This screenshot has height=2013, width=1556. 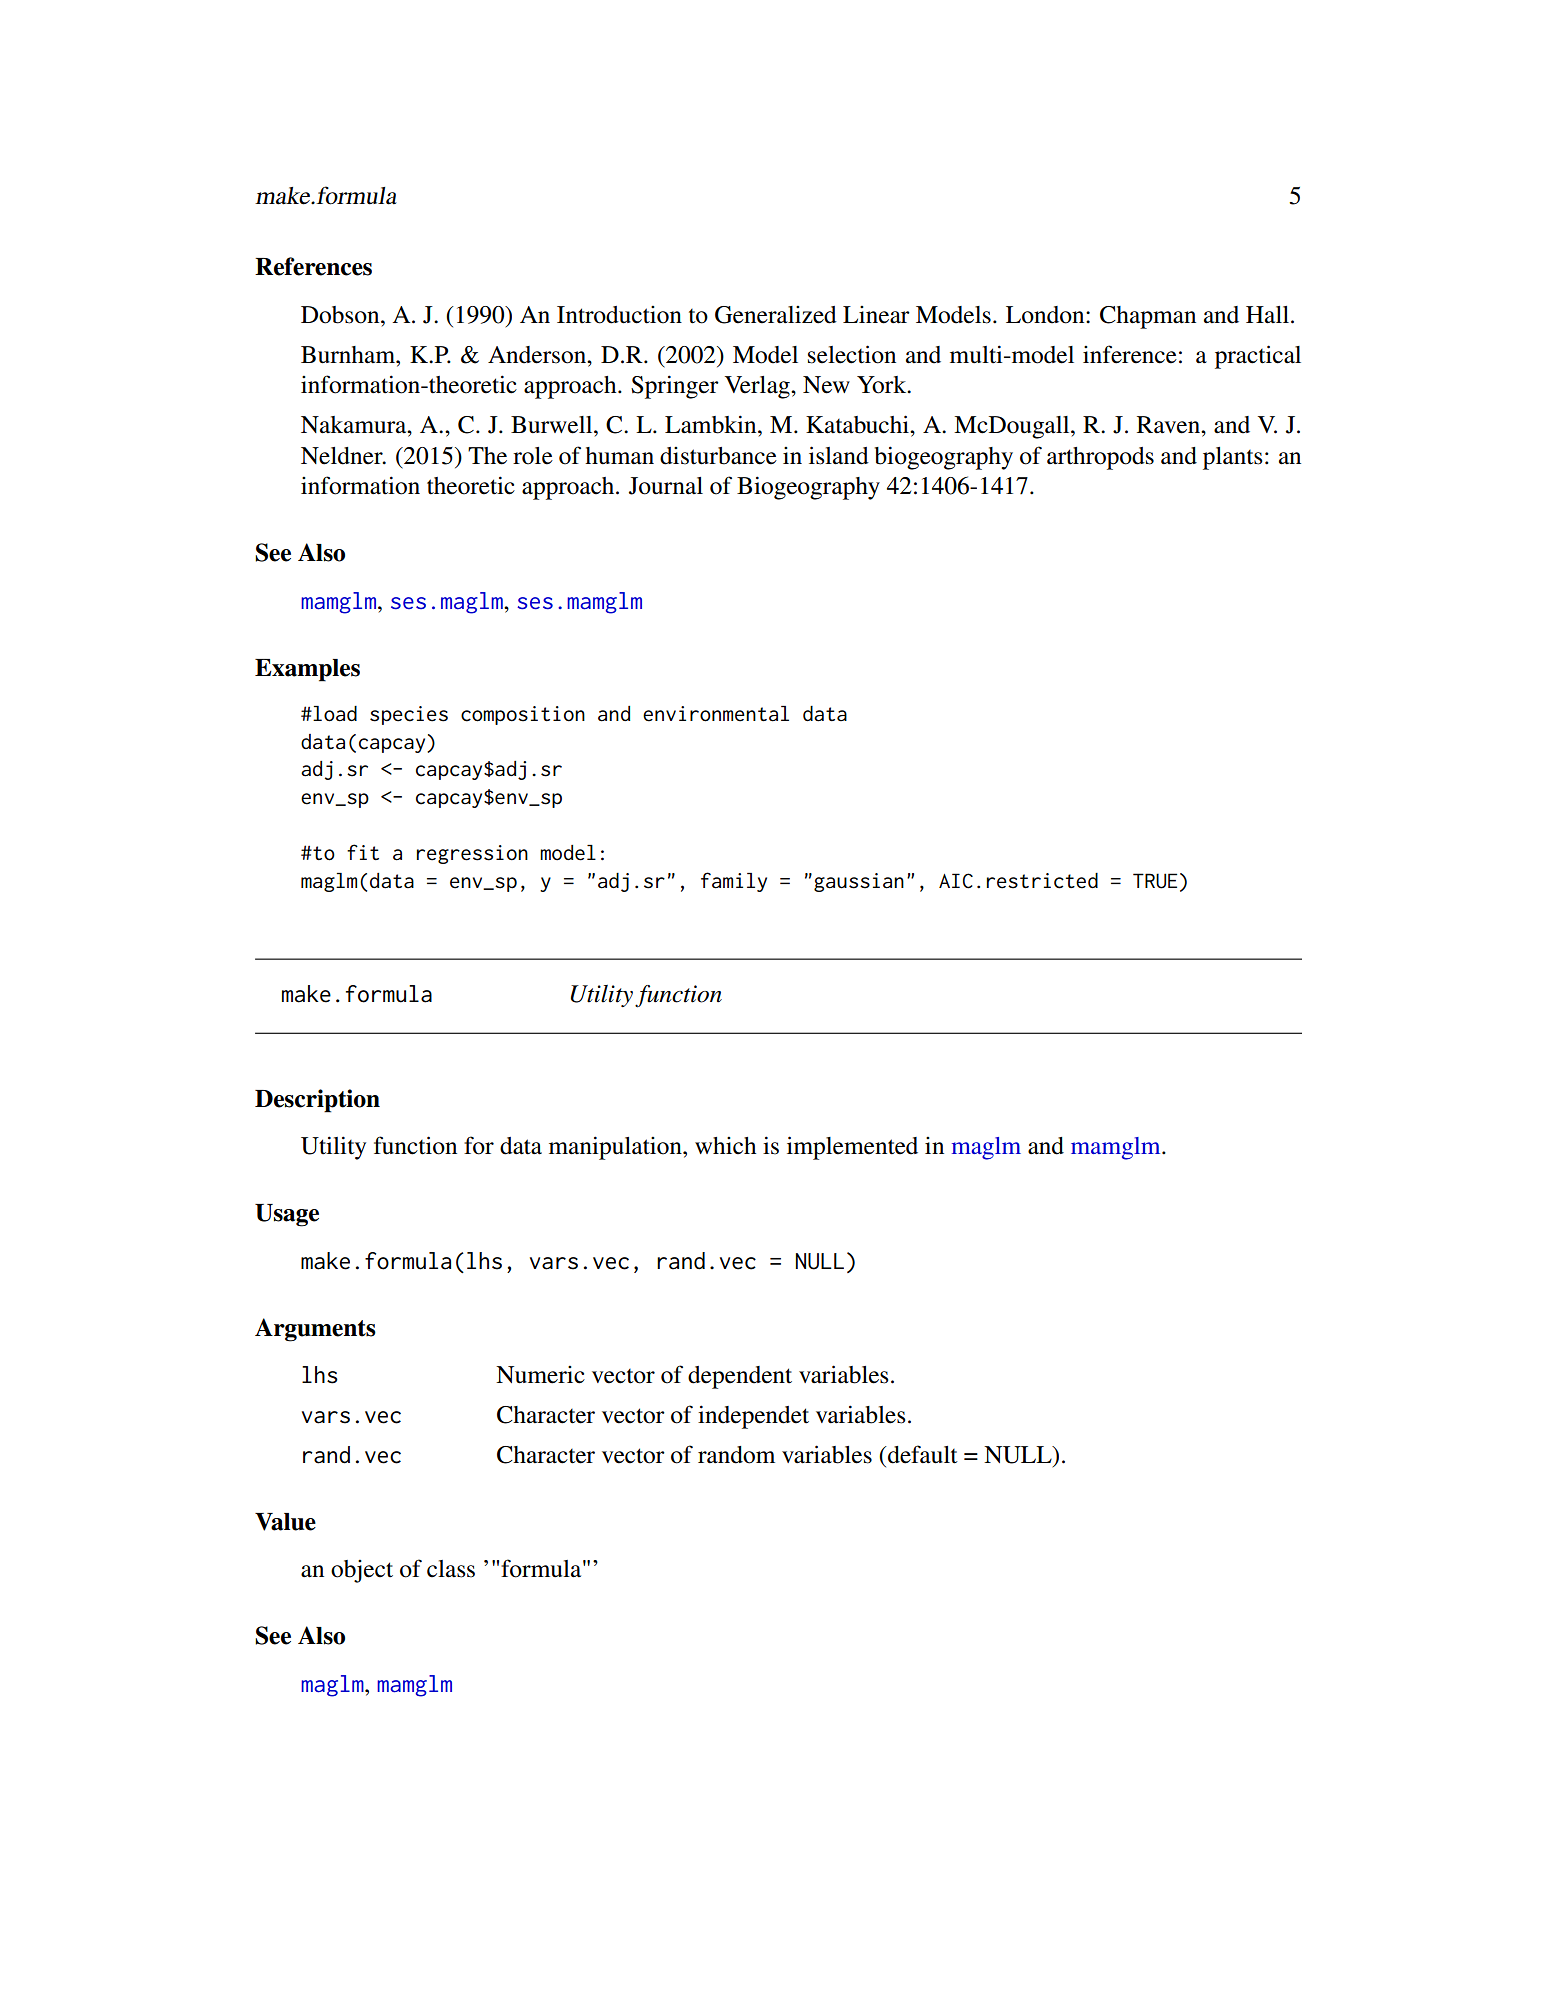 I want to click on object, so click(x=362, y=1571).
